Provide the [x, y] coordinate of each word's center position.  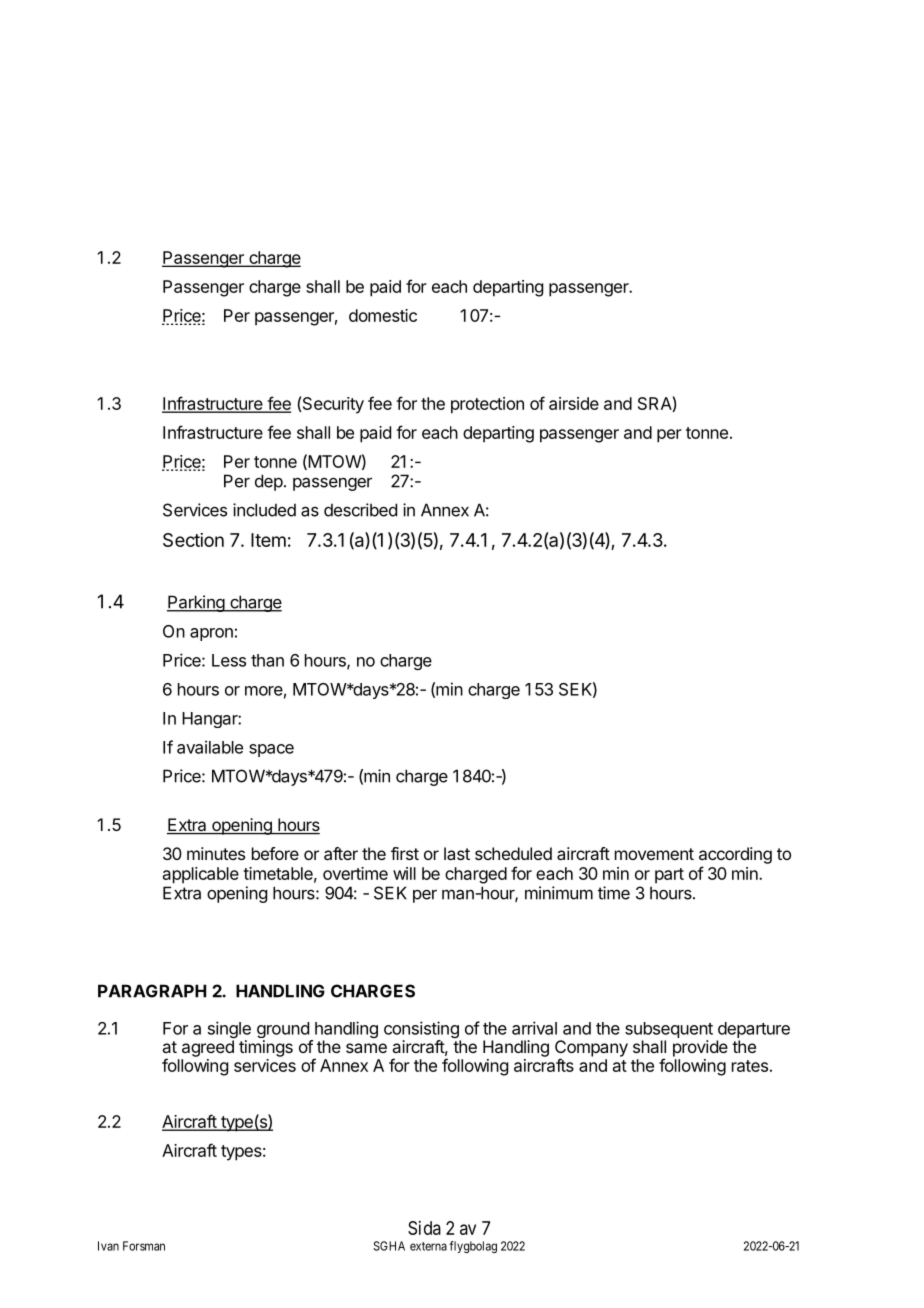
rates [750, 1066]
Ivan [108, 1246]
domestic [383, 315]
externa [428, 1246]
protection [487, 405]
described [360, 510]
